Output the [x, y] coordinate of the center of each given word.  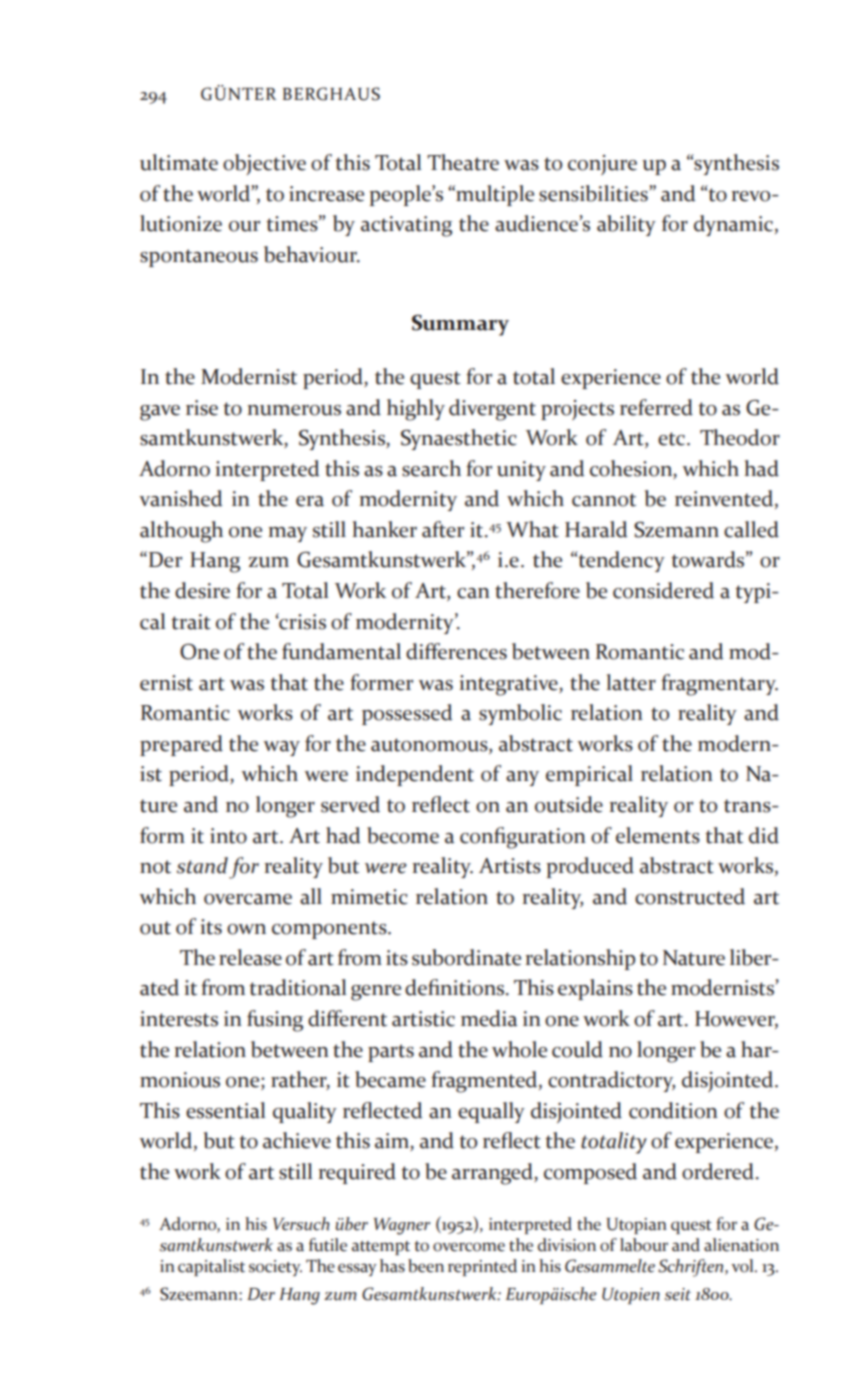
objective [264, 164]
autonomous [430, 746]
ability [626, 225]
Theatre [463, 162]
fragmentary [719, 685]
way [281, 748]
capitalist [211, 1267]
